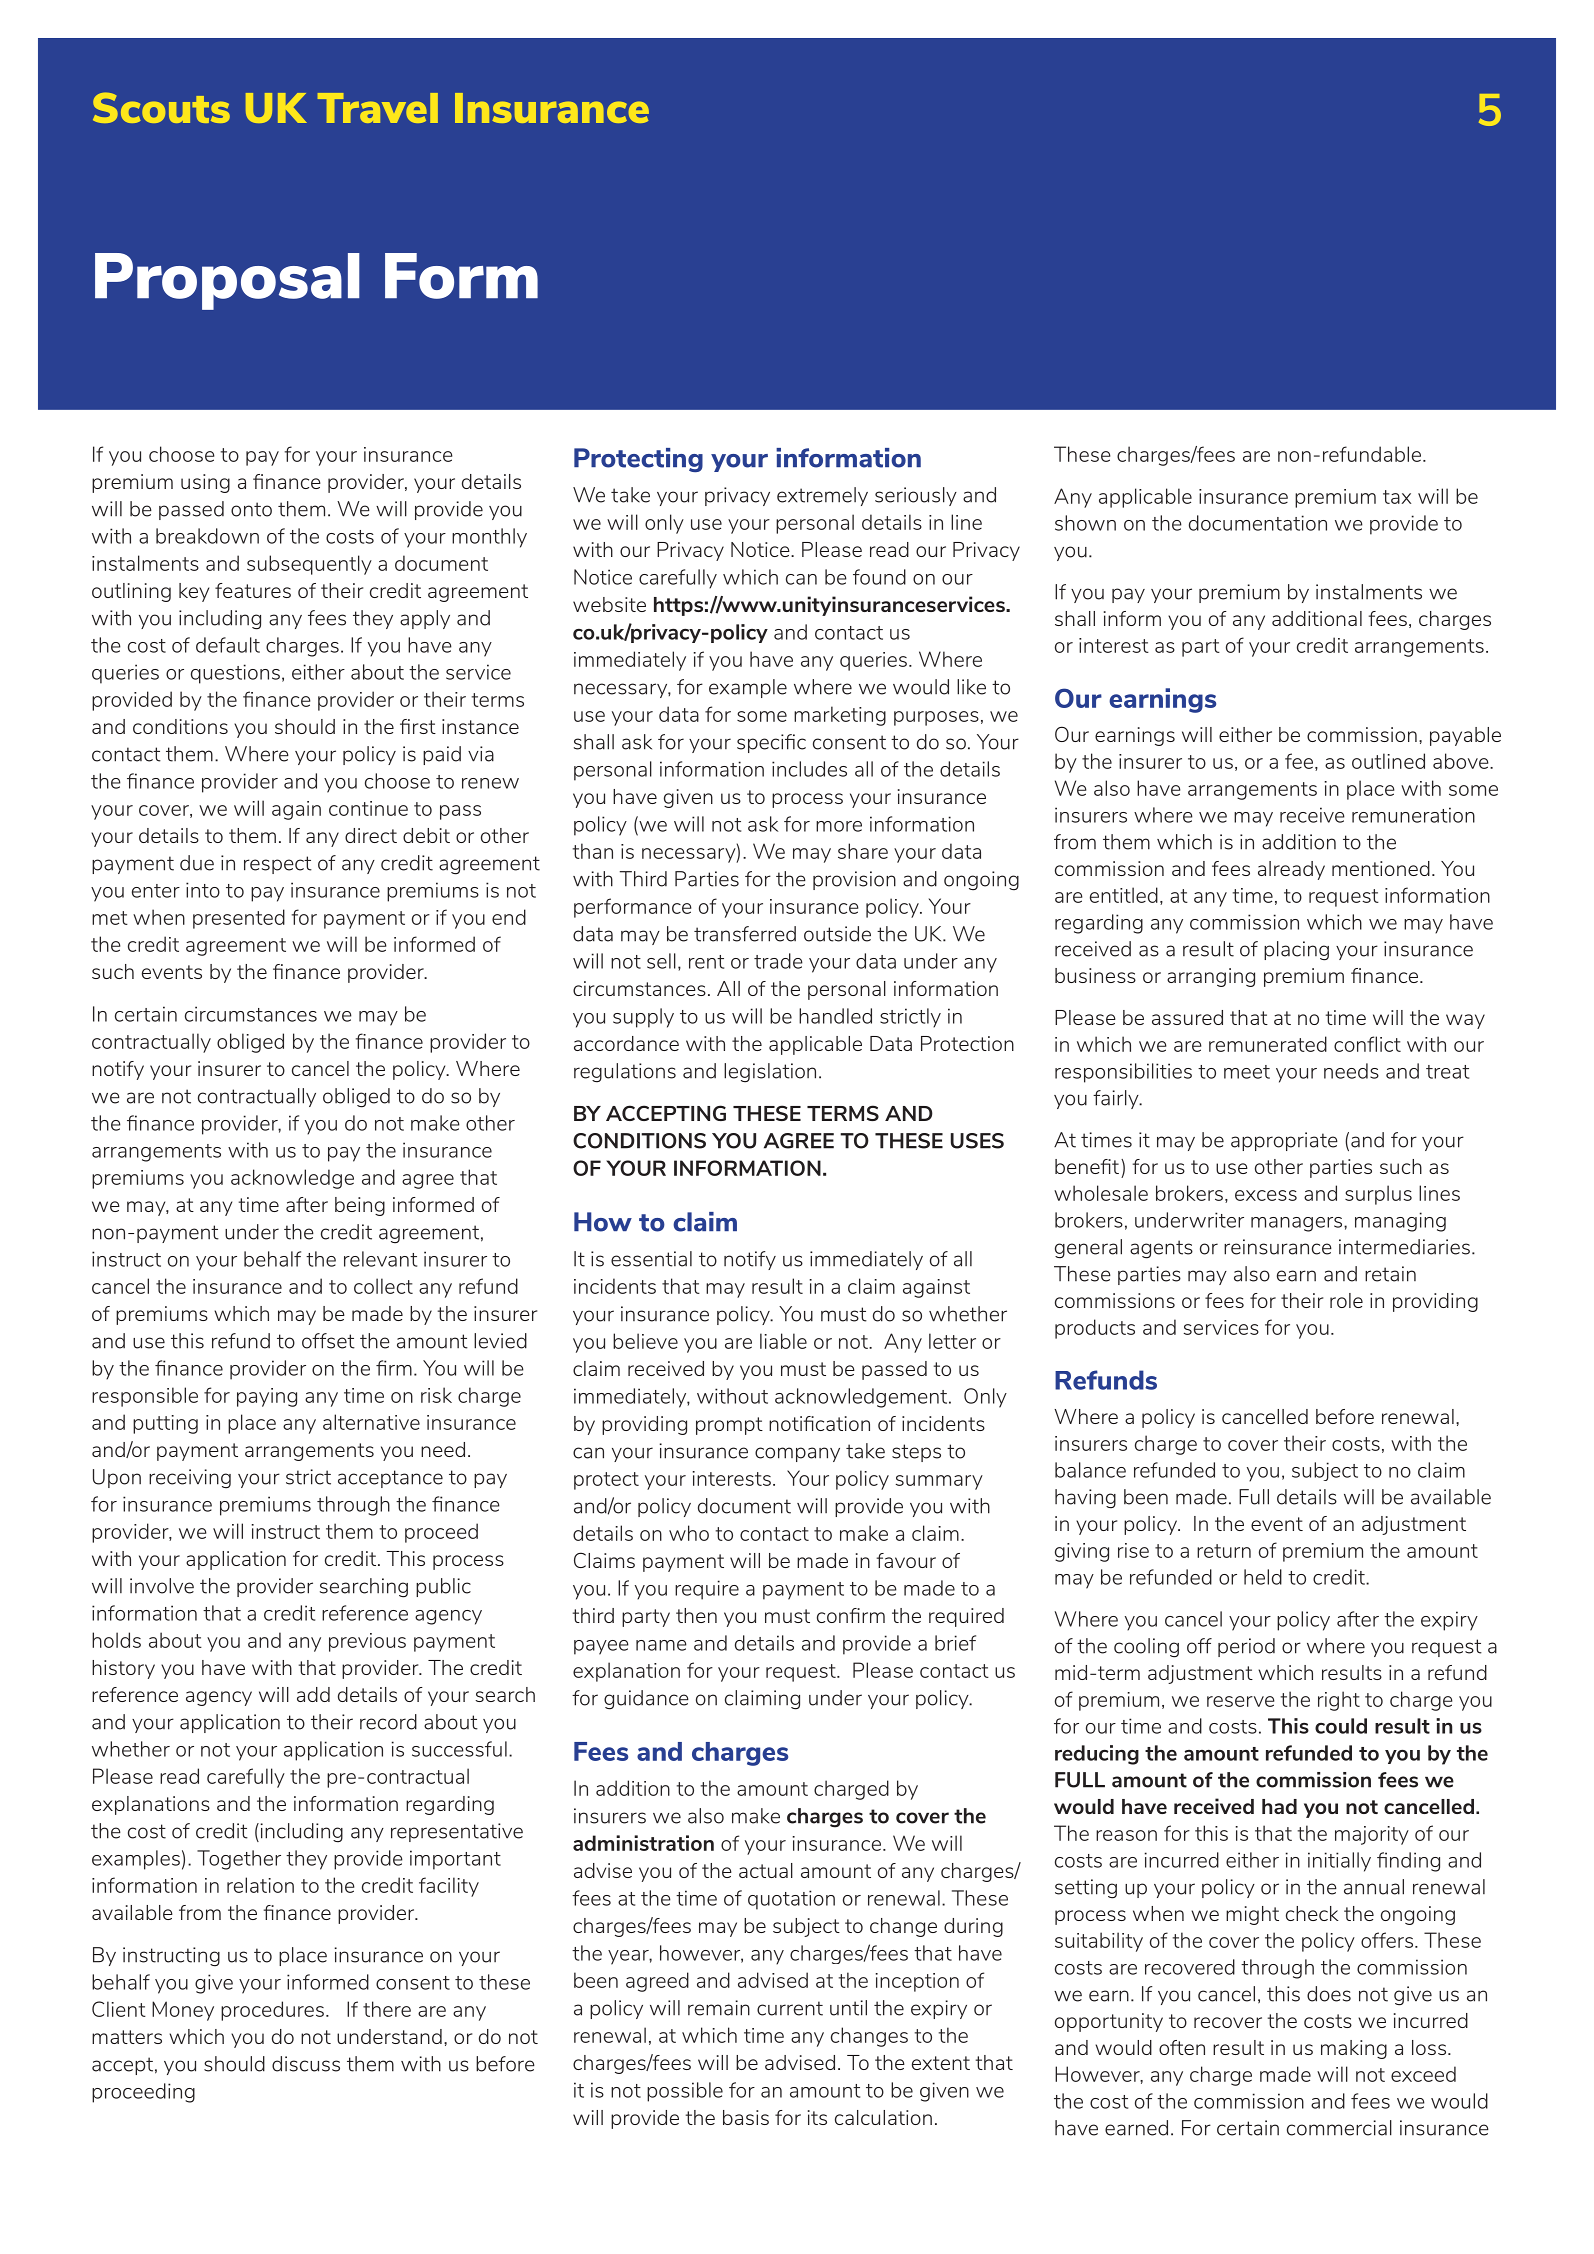  Describe the element at coordinates (378, 108) in the screenshot. I see `Travel` at that location.
